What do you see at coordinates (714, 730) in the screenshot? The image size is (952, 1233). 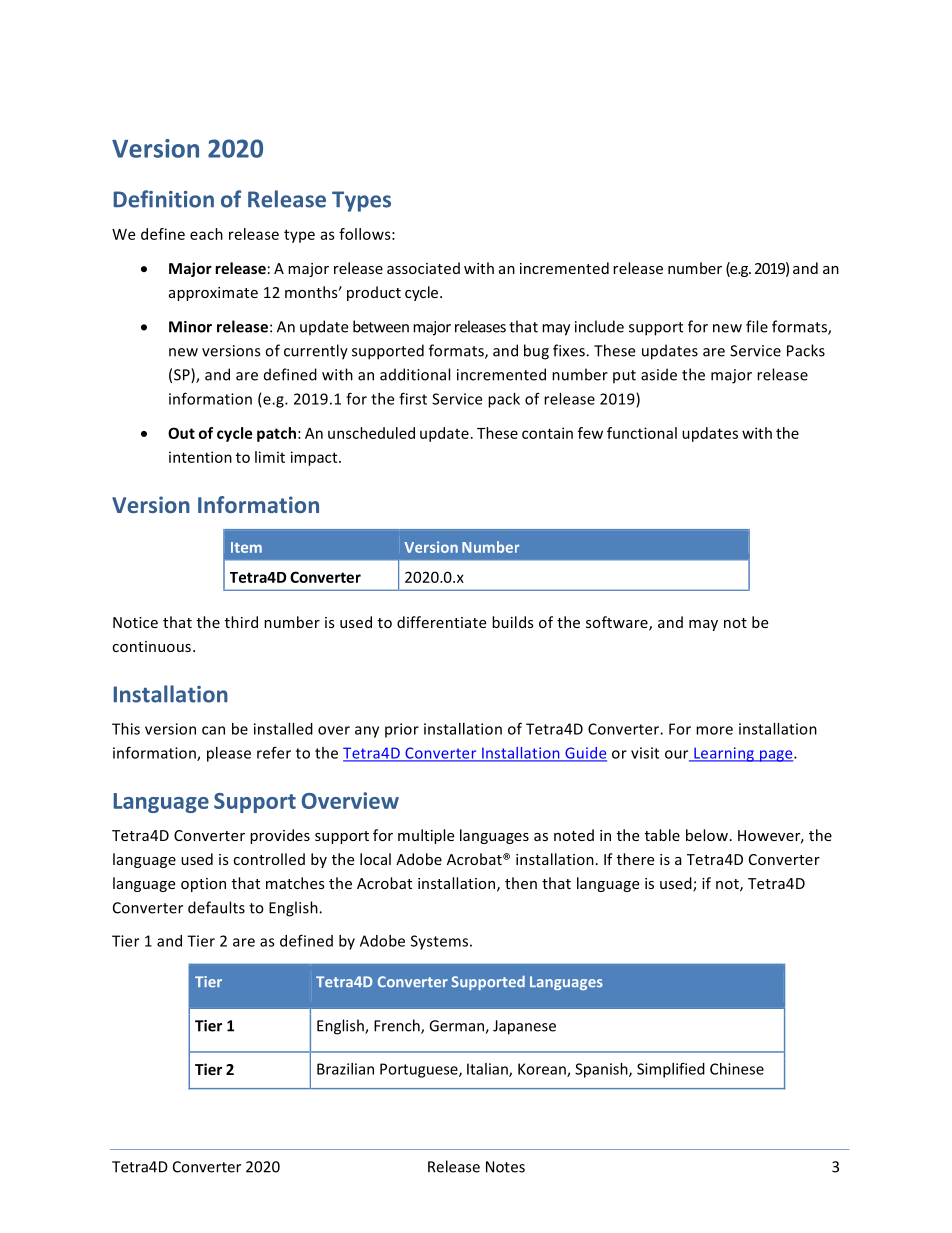 I see `more` at bounding box center [714, 730].
